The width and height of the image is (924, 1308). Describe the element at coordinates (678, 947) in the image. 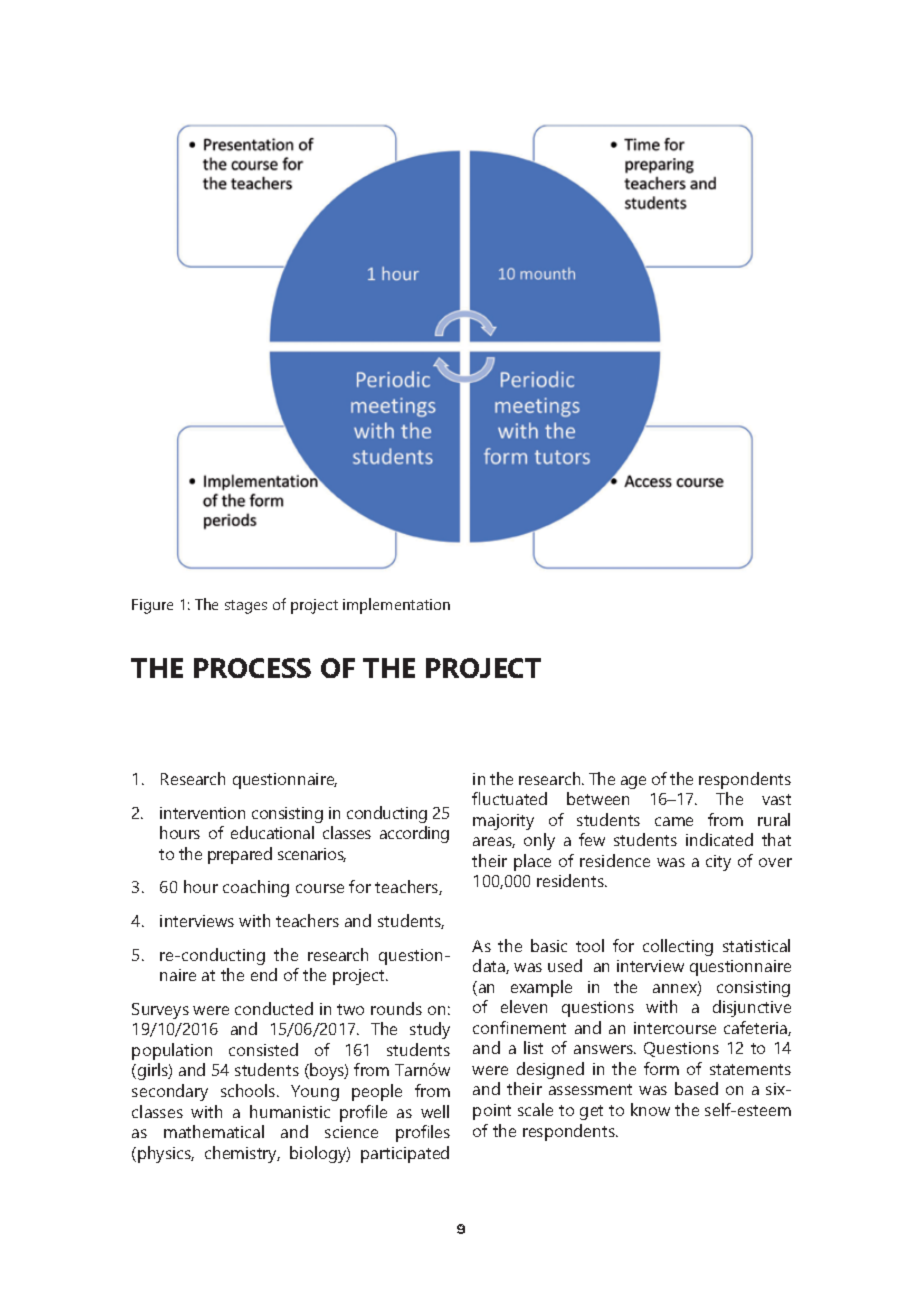

I see `collecting` at that location.
